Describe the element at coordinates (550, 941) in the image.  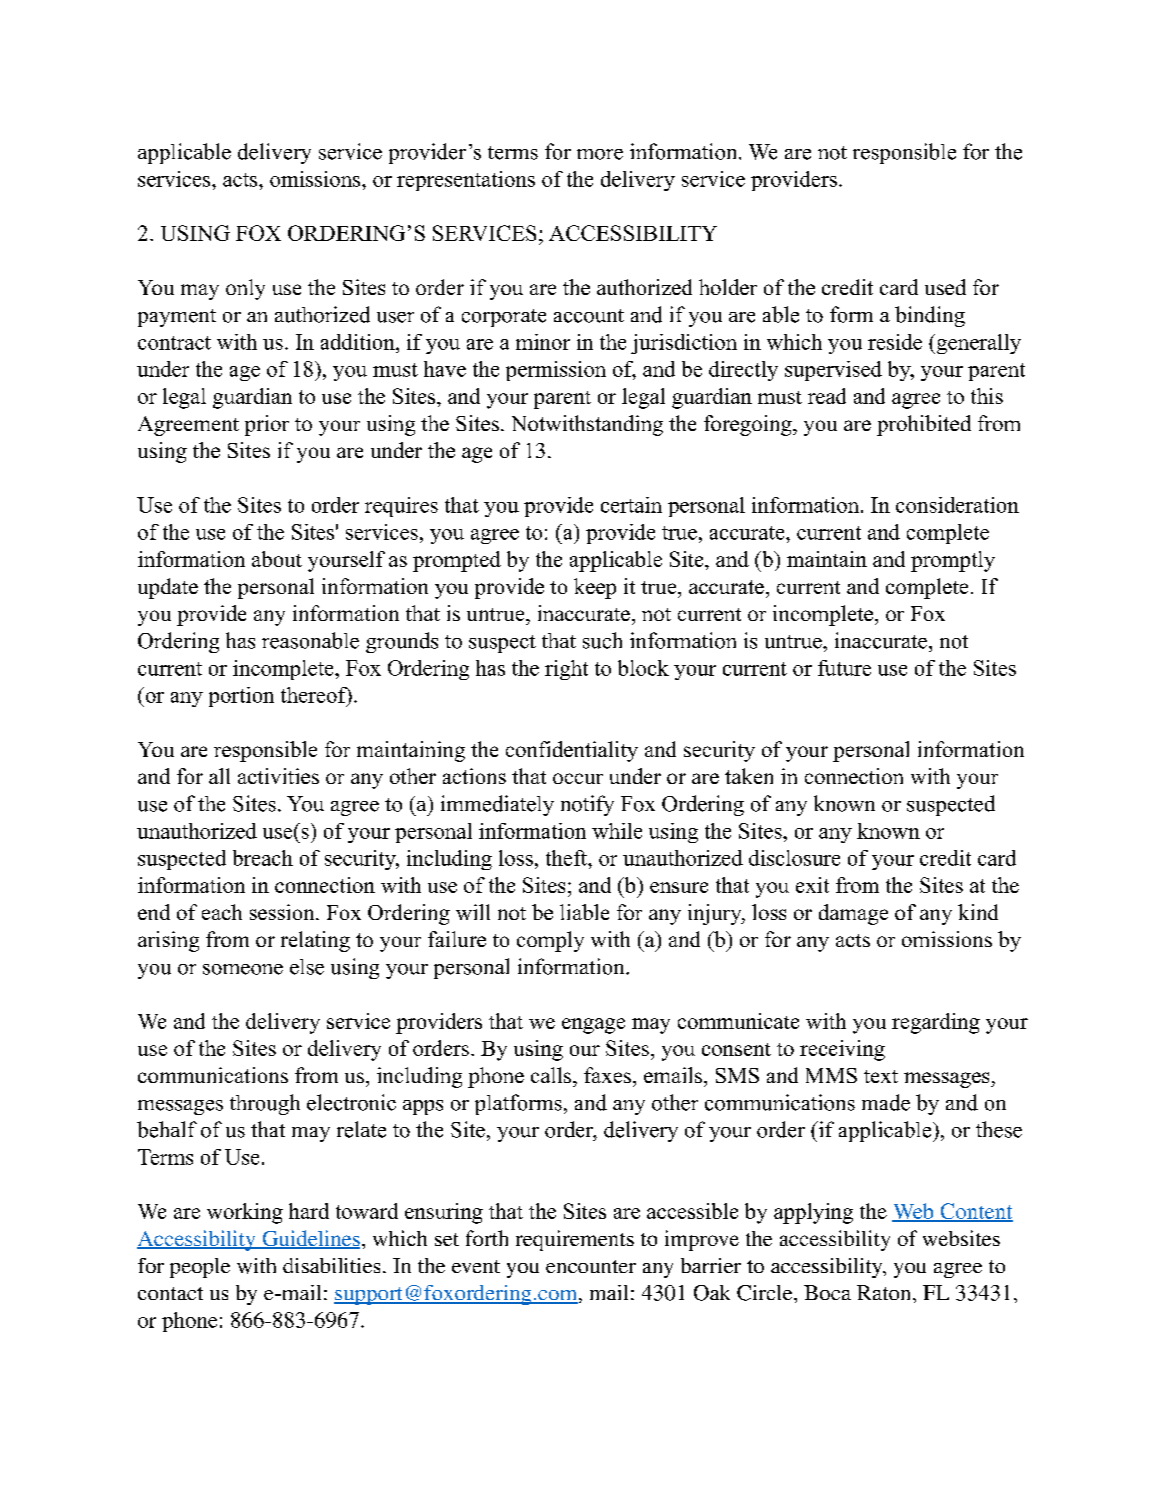
I see `comply` at that location.
